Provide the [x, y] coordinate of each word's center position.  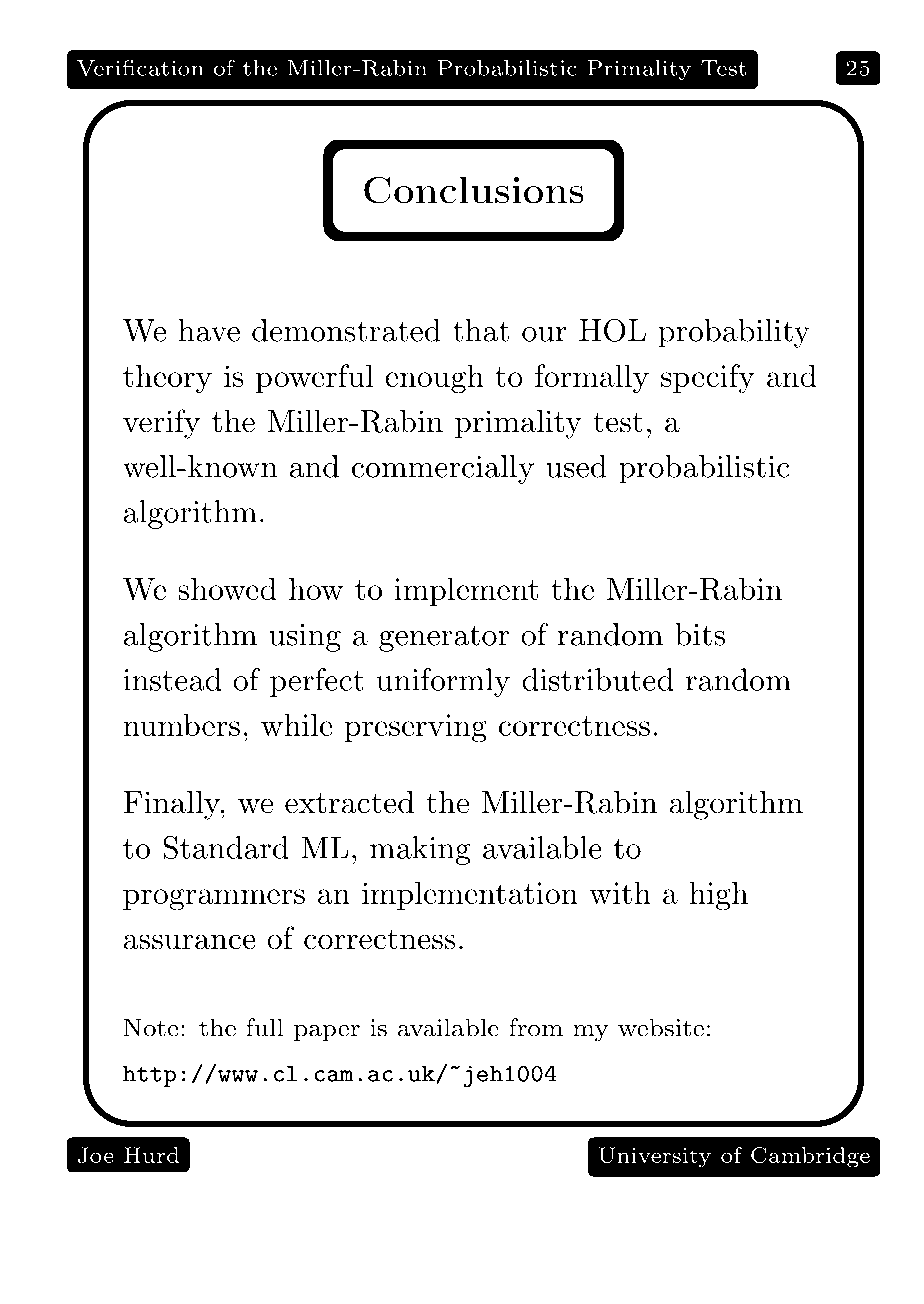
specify [708, 379]
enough [434, 379]
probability [734, 333]
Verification [140, 67]
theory [167, 379]
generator [444, 638]
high [718, 896]
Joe [96, 1155]
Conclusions [474, 190]
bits [700, 634]
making [420, 850]
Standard [226, 847]
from [536, 1027]
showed [227, 588]
